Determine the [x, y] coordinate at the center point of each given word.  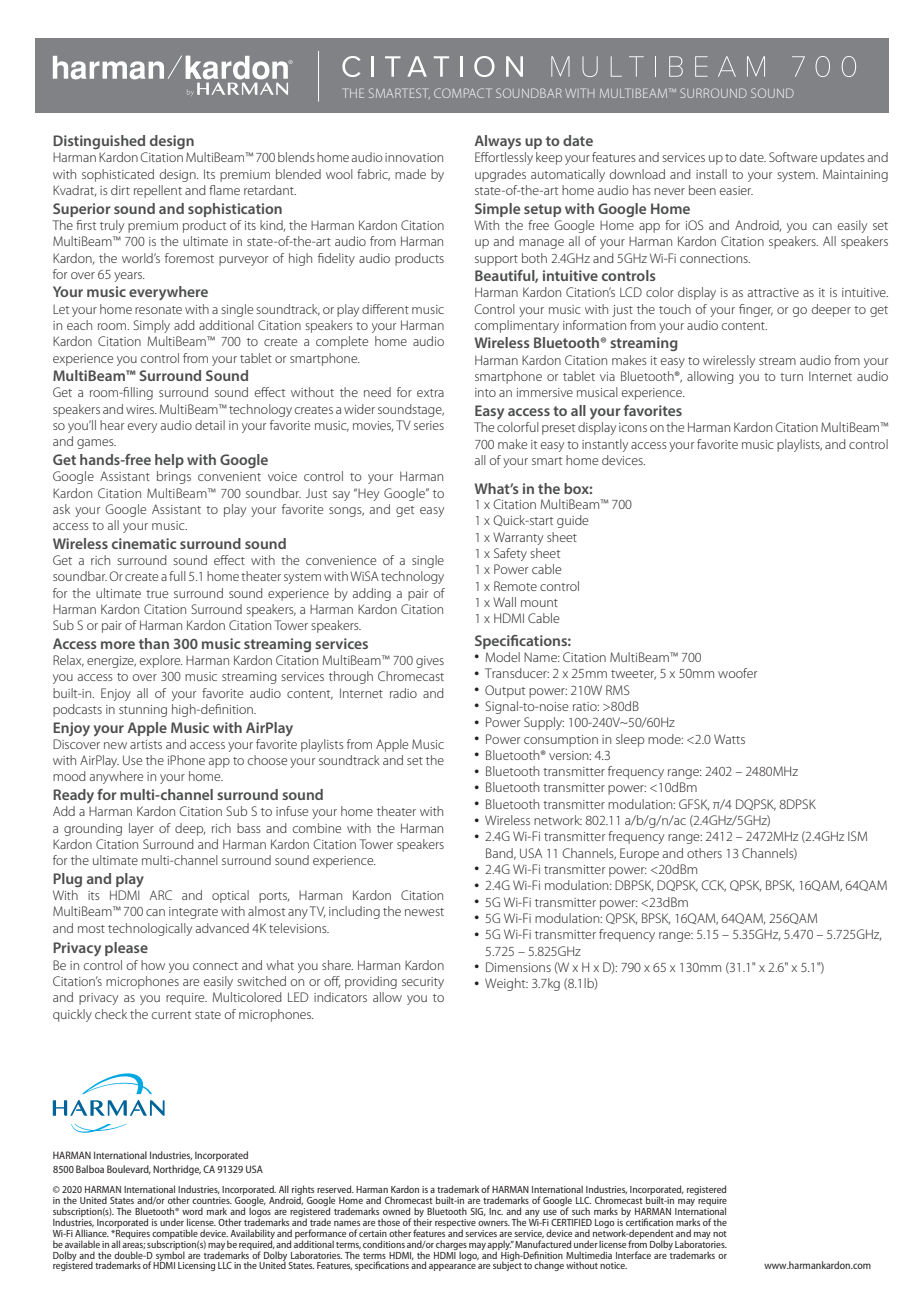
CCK [713, 886]
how [153, 965]
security [423, 983]
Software [793, 157]
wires [141, 409]
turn [791, 377]
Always [497, 142]
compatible [175, 1235]
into [485, 392]
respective [455, 1224]
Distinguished [99, 142]
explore [161, 661]
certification [649, 1221]
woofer [738, 673]
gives [430, 662]
